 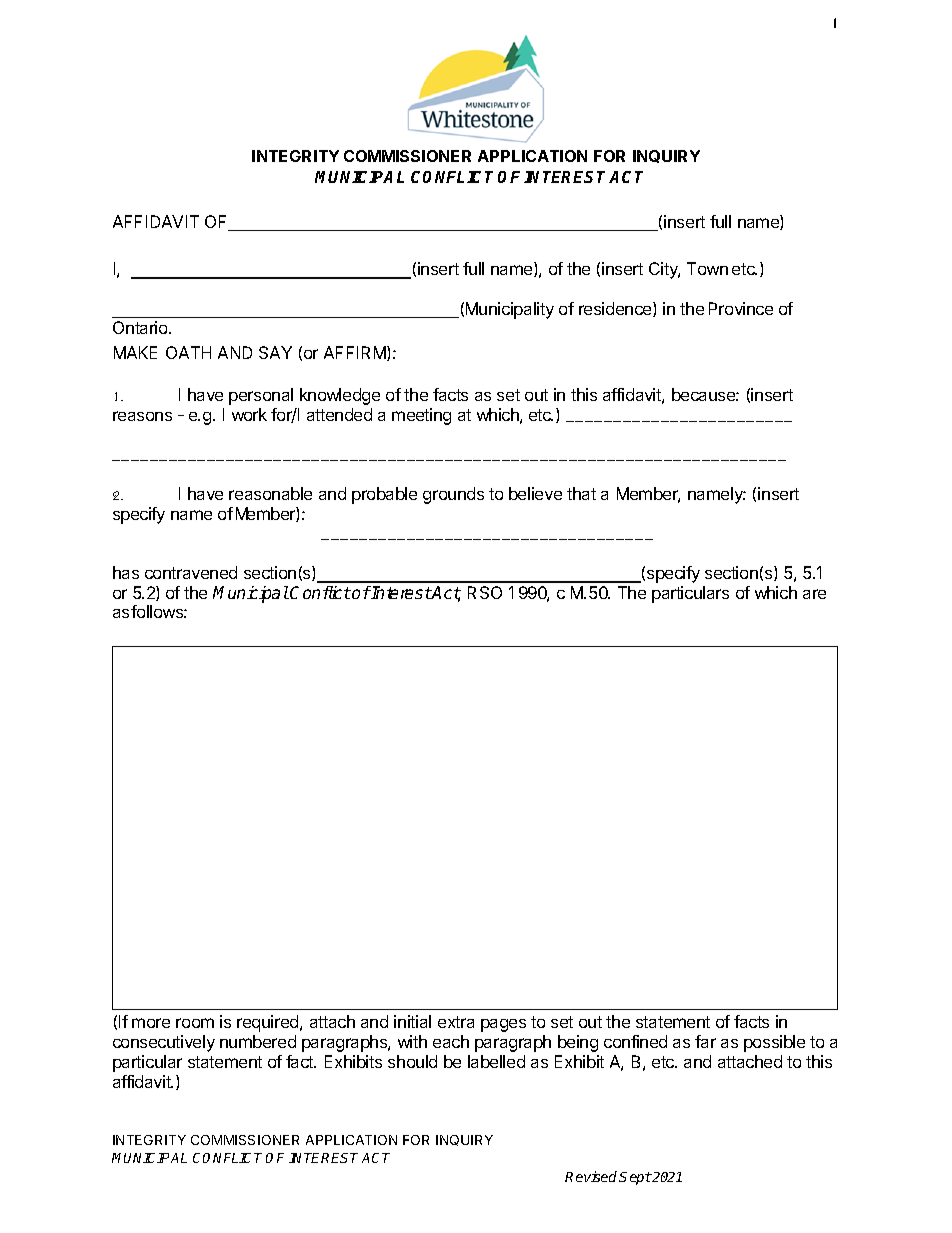 I want to click on Sept, so click(x=635, y=1178).
